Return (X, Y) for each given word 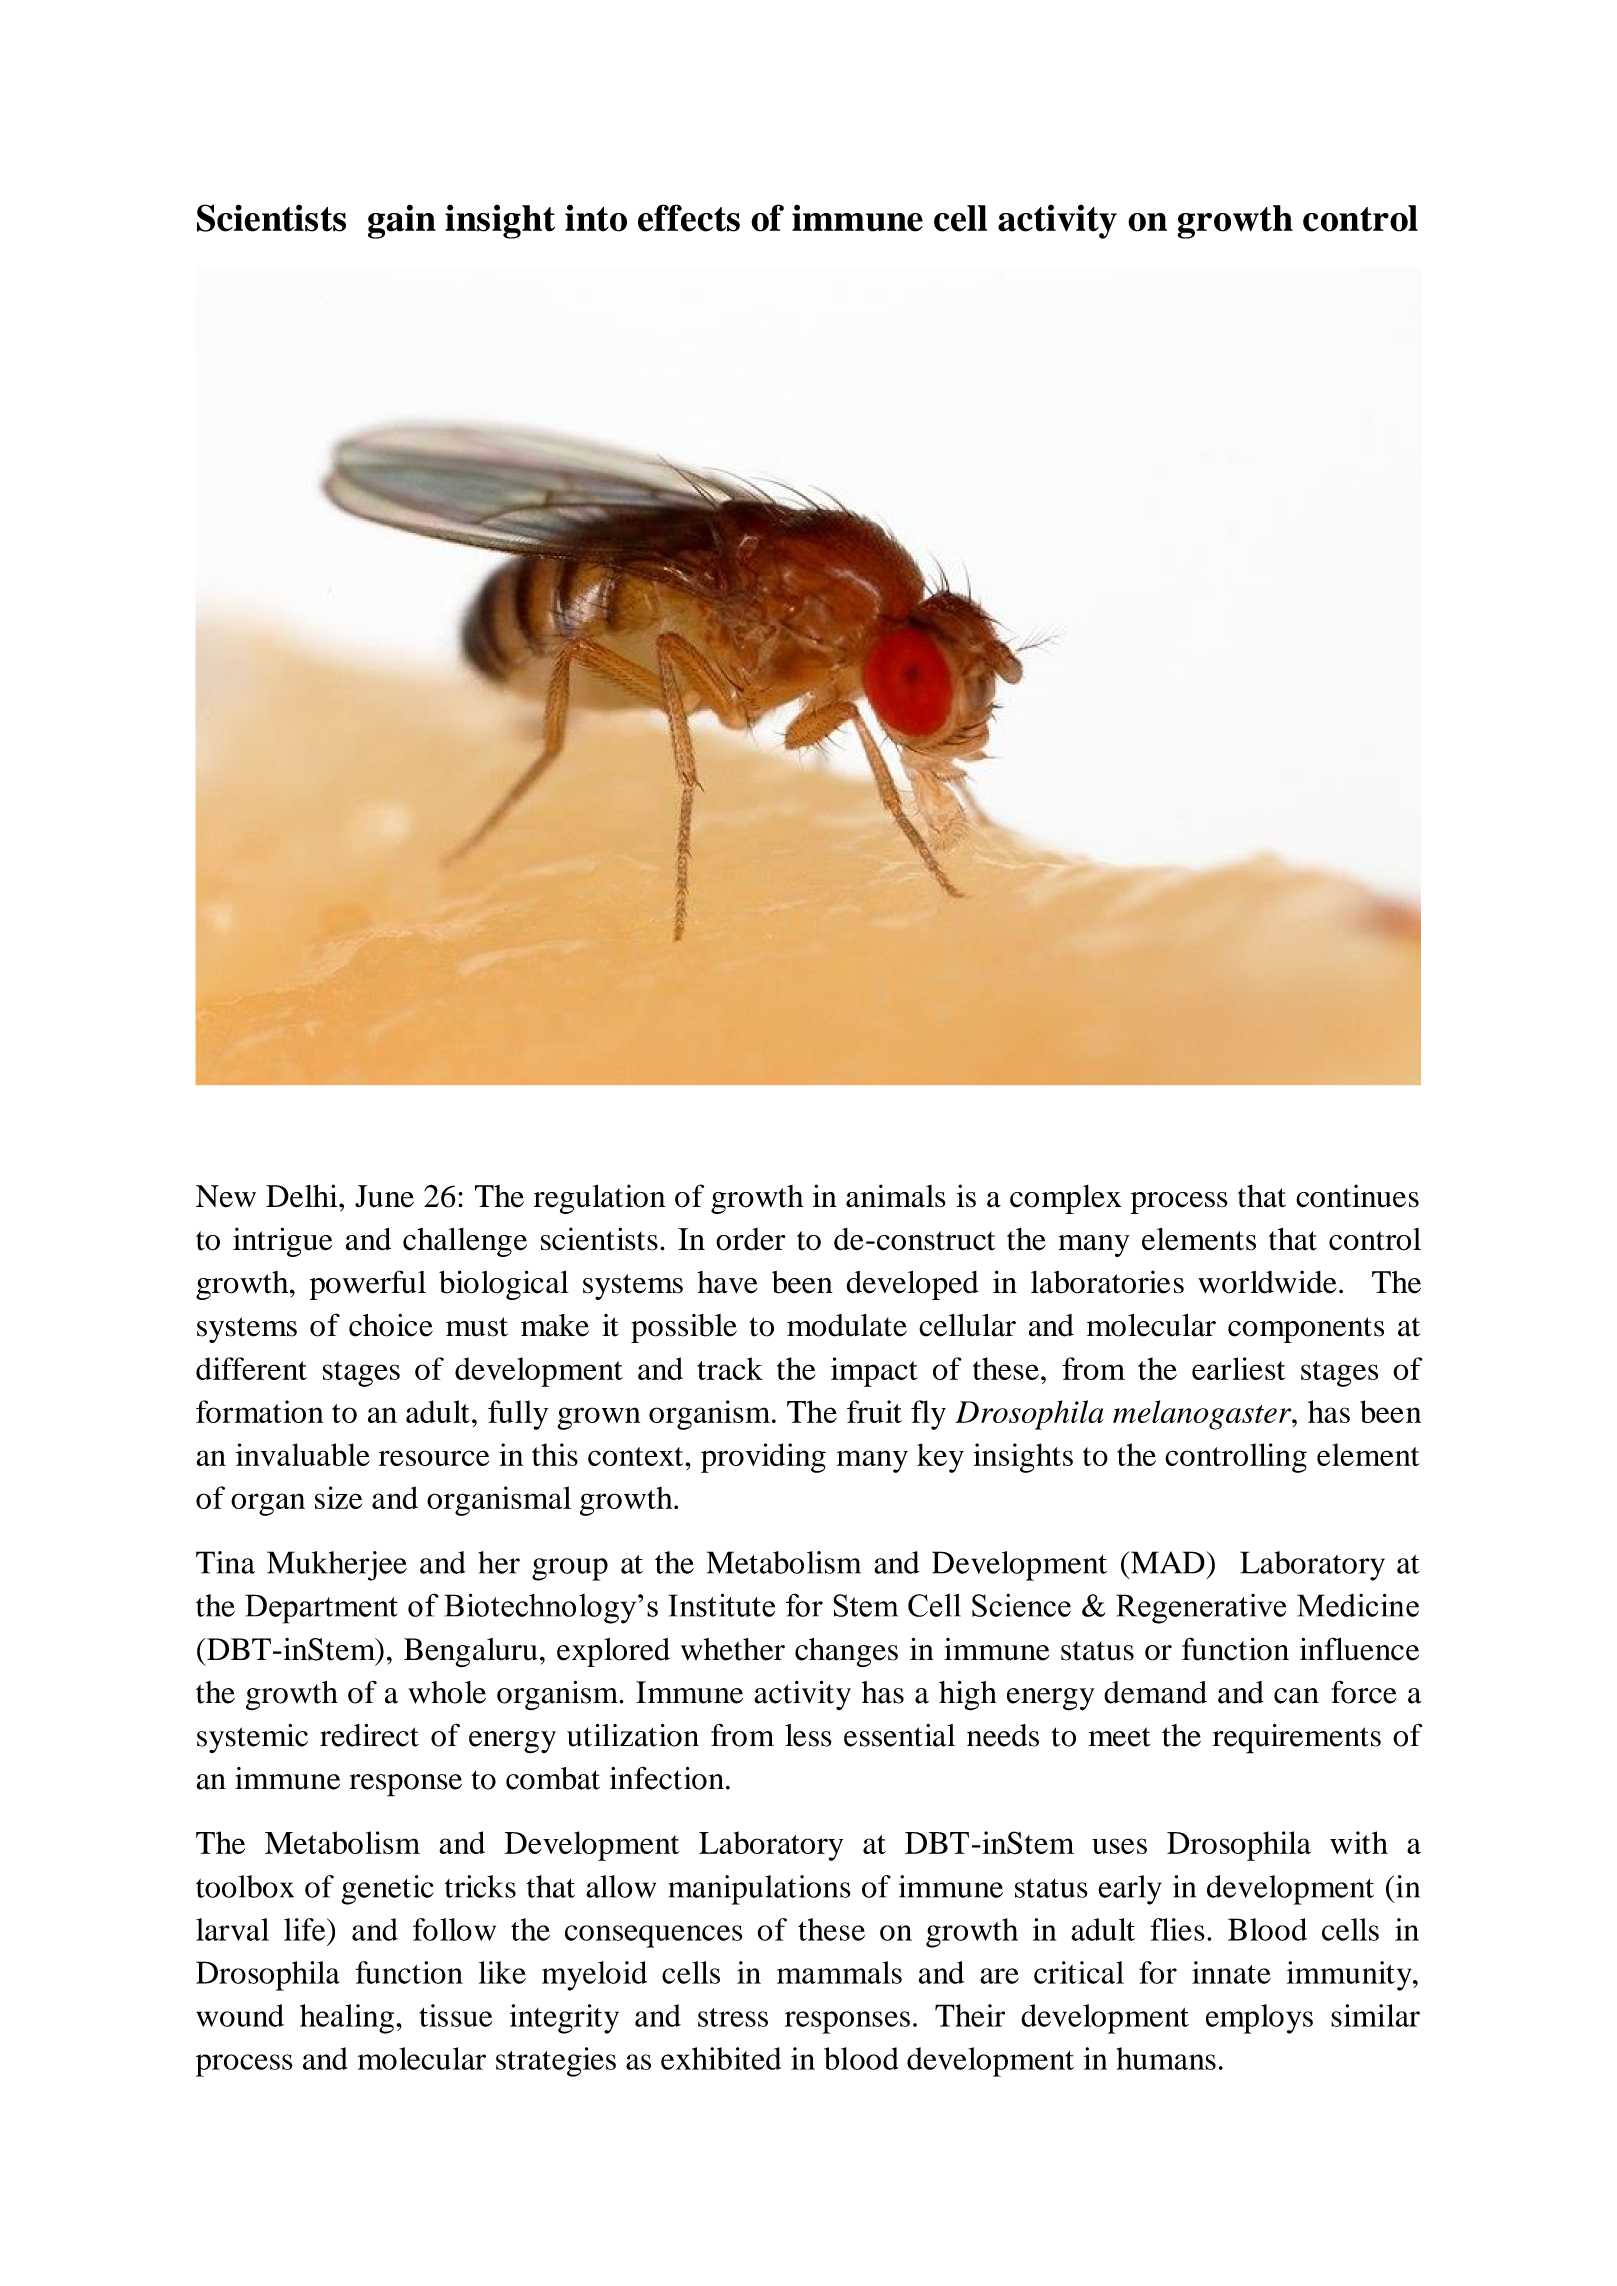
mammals (839, 1972)
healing (347, 2019)
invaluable (303, 1454)
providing (763, 1458)
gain (402, 221)
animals (896, 1196)
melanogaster (1203, 1415)
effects (689, 218)
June (384, 1196)
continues (1357, 1196)
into (596, 218)
